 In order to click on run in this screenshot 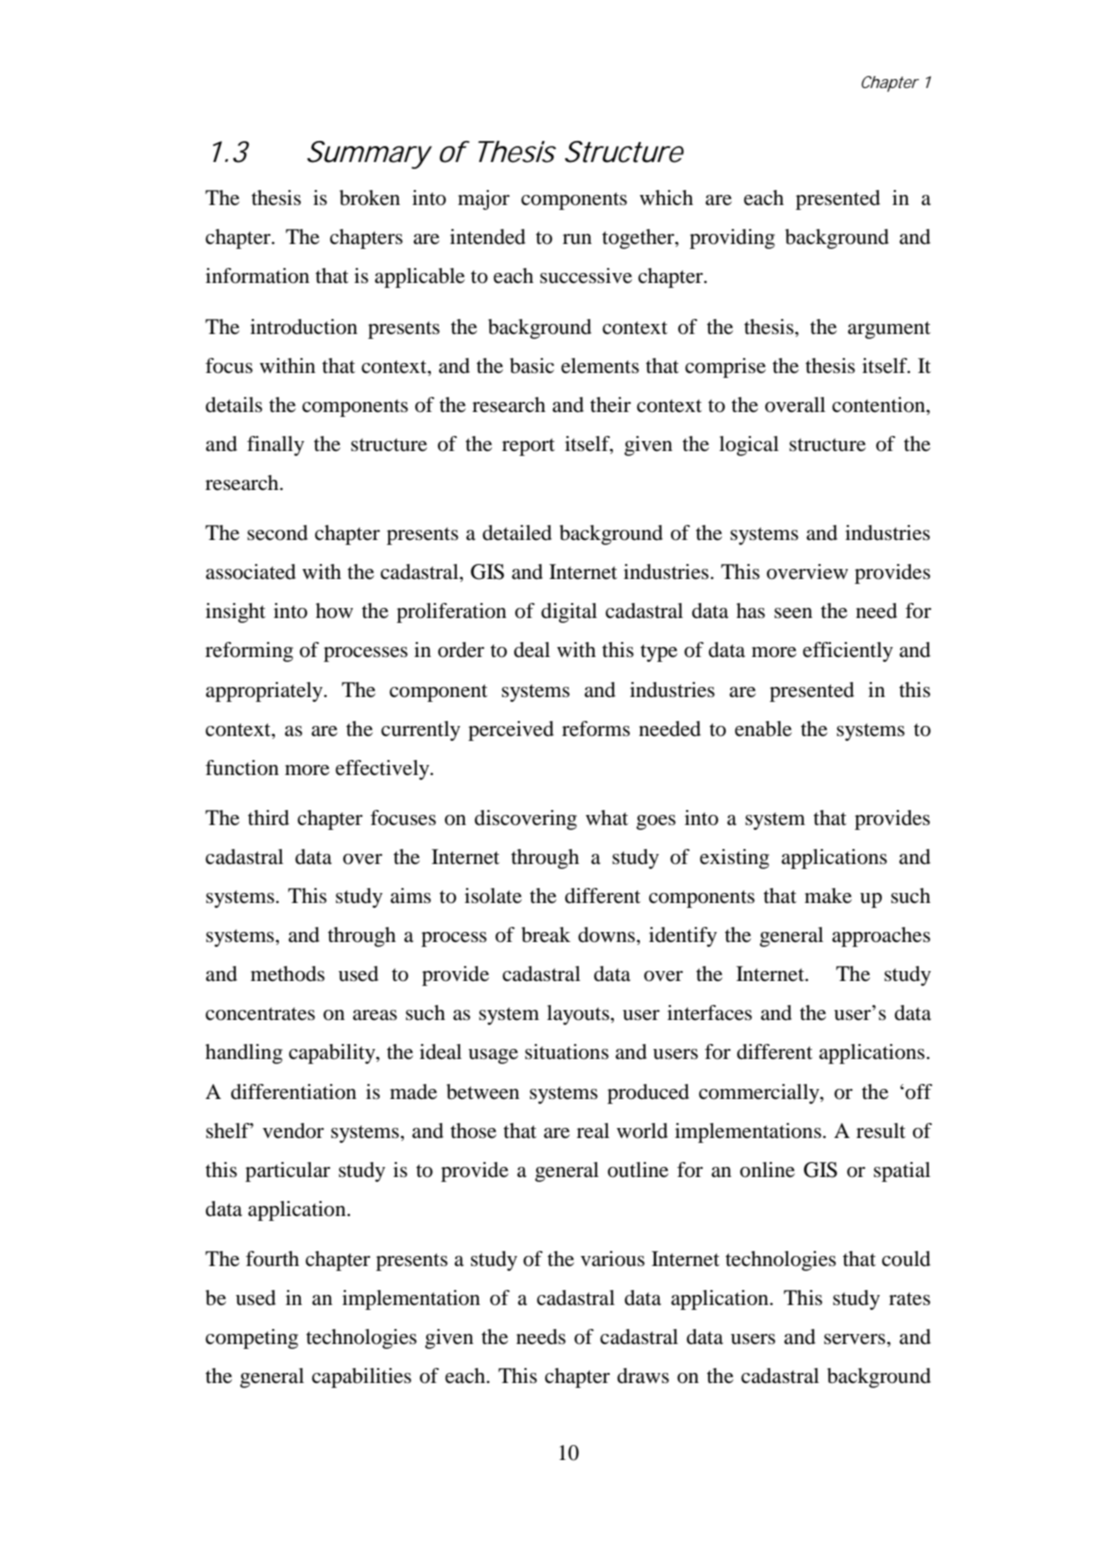, I will do `click(577, 239)`.
